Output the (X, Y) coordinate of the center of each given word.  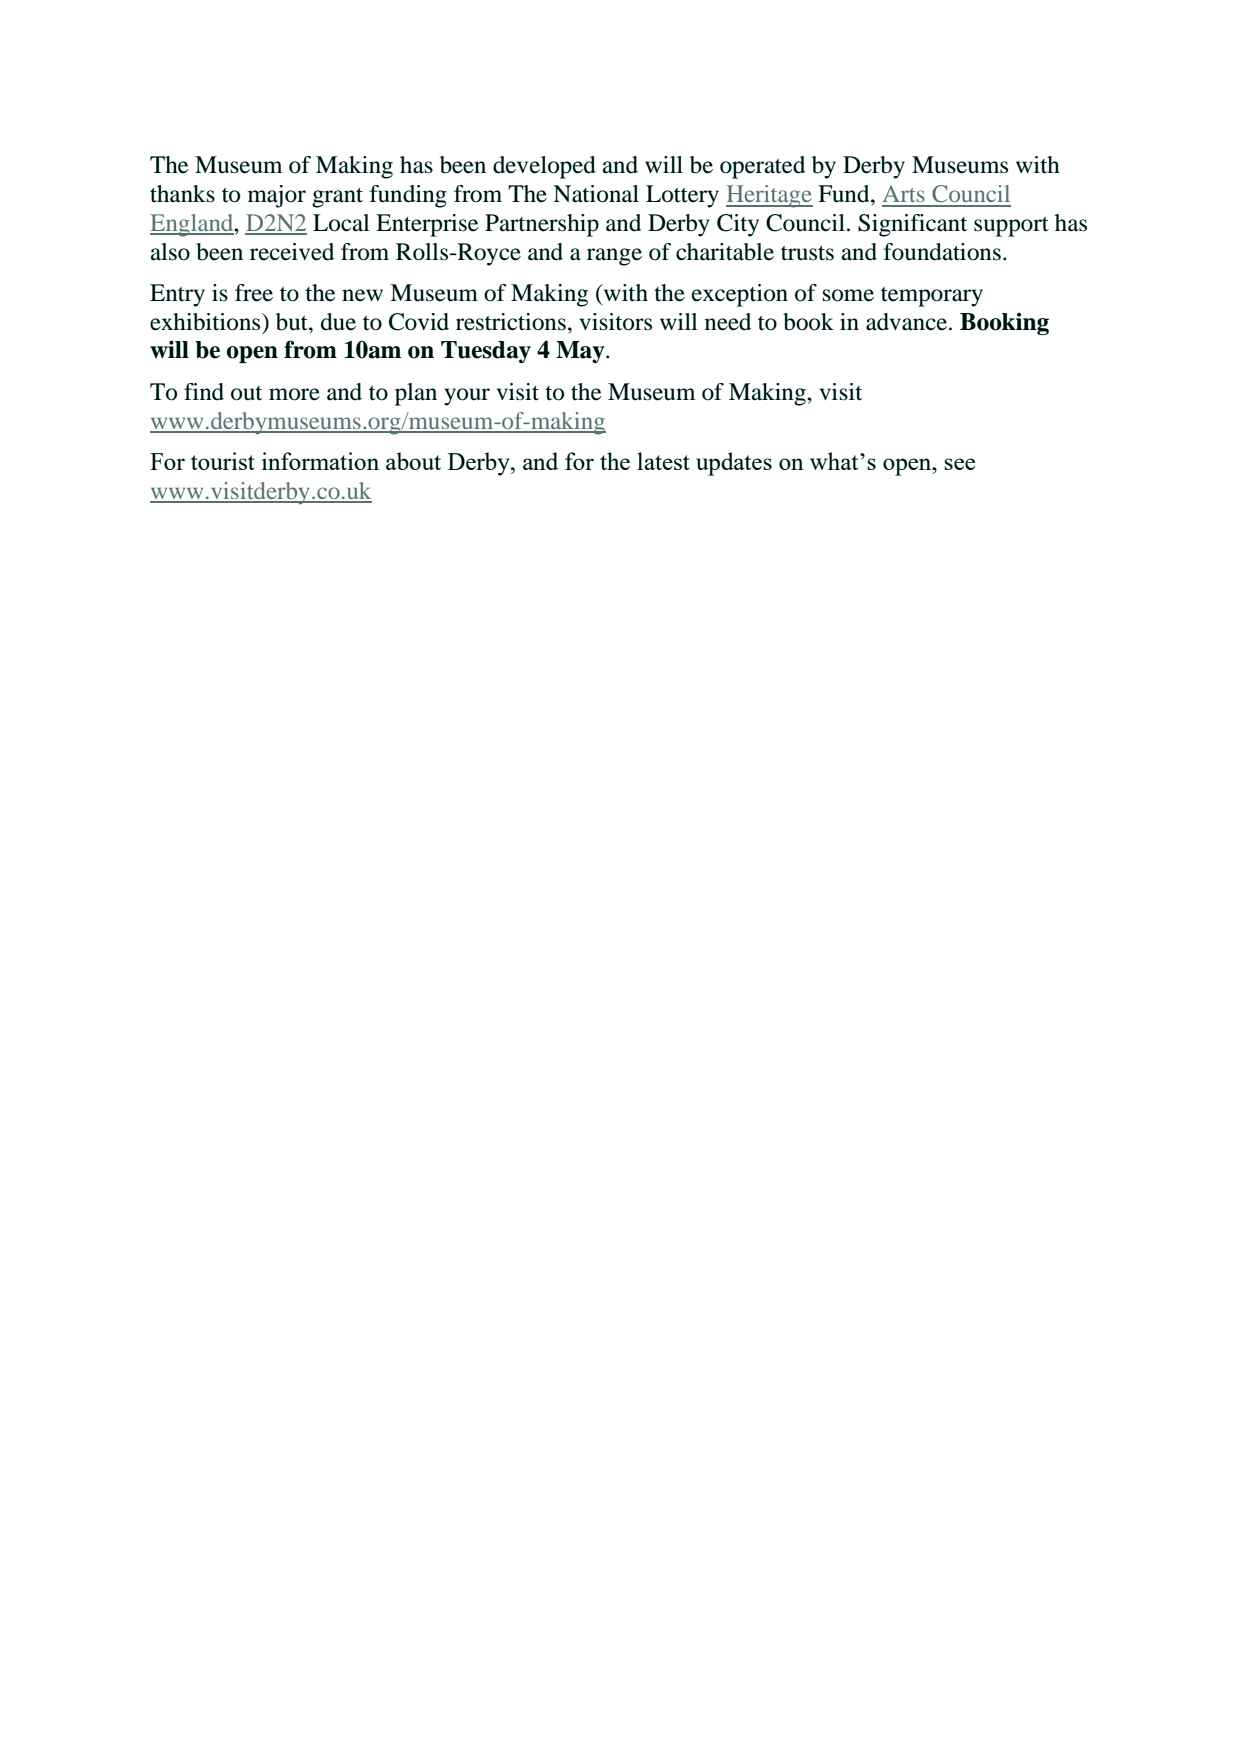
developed (544, 167)
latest (663, 461)
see (959, 464)
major (277, 196)
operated (762, 167)
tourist (223, 461)
